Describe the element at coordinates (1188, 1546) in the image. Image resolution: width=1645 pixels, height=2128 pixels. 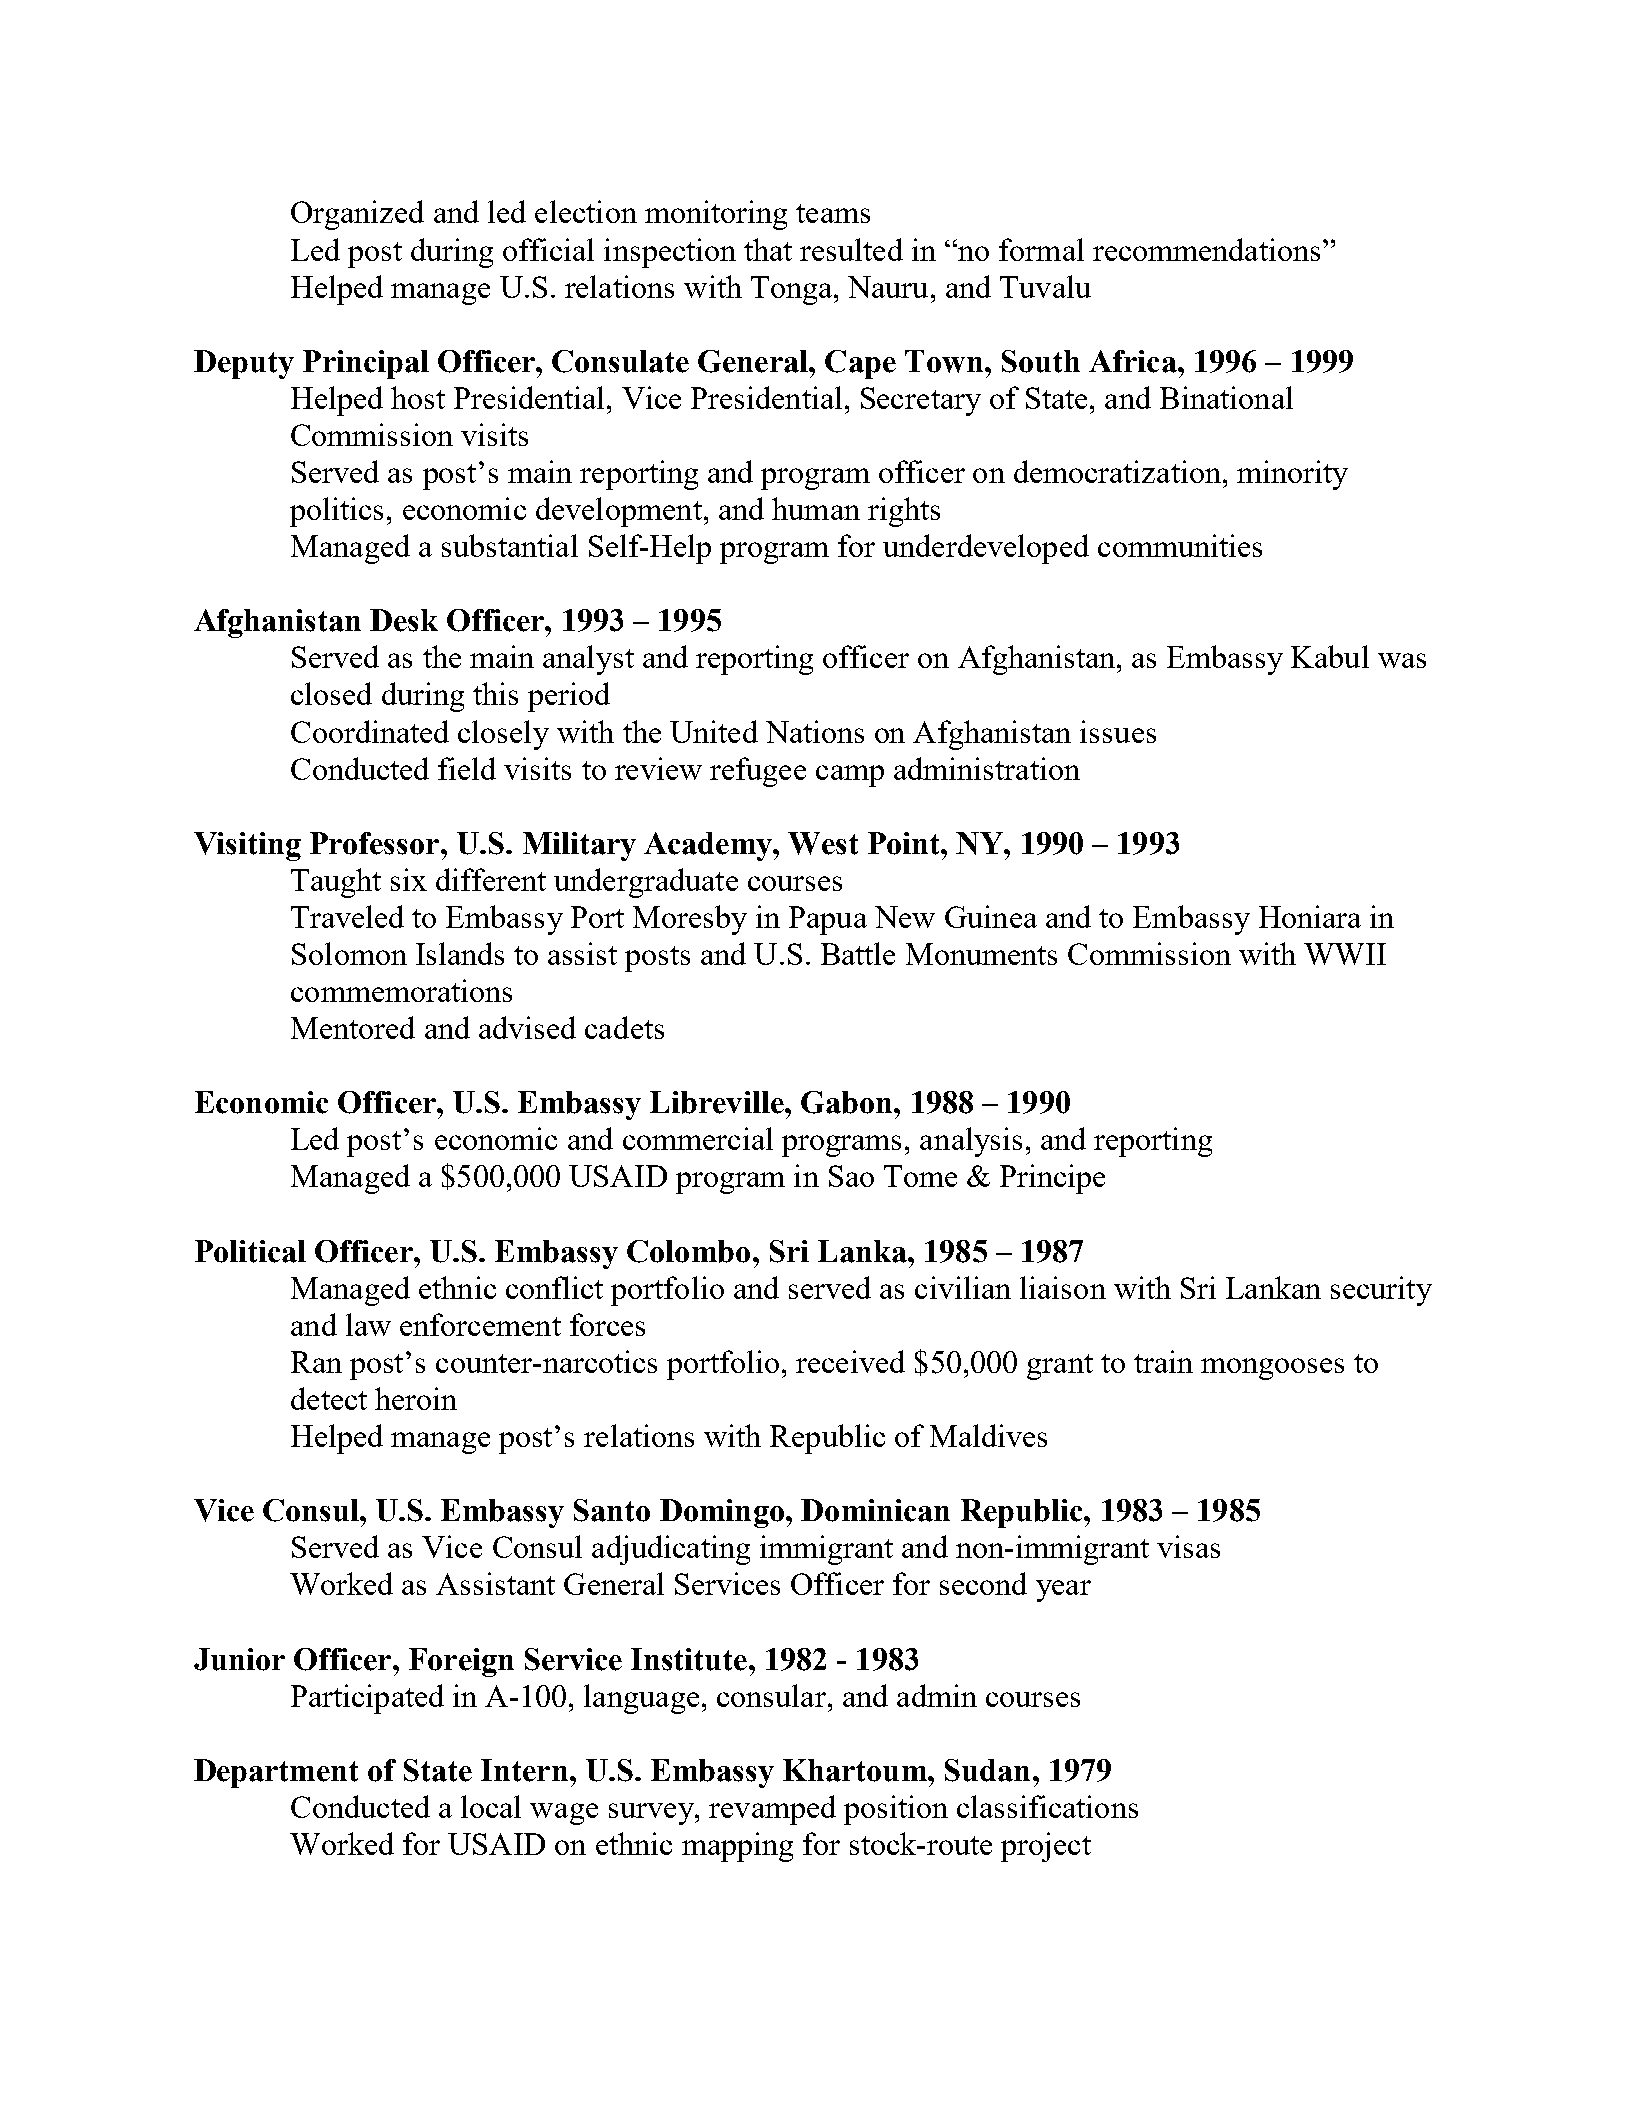
I see `visas` at that location.
